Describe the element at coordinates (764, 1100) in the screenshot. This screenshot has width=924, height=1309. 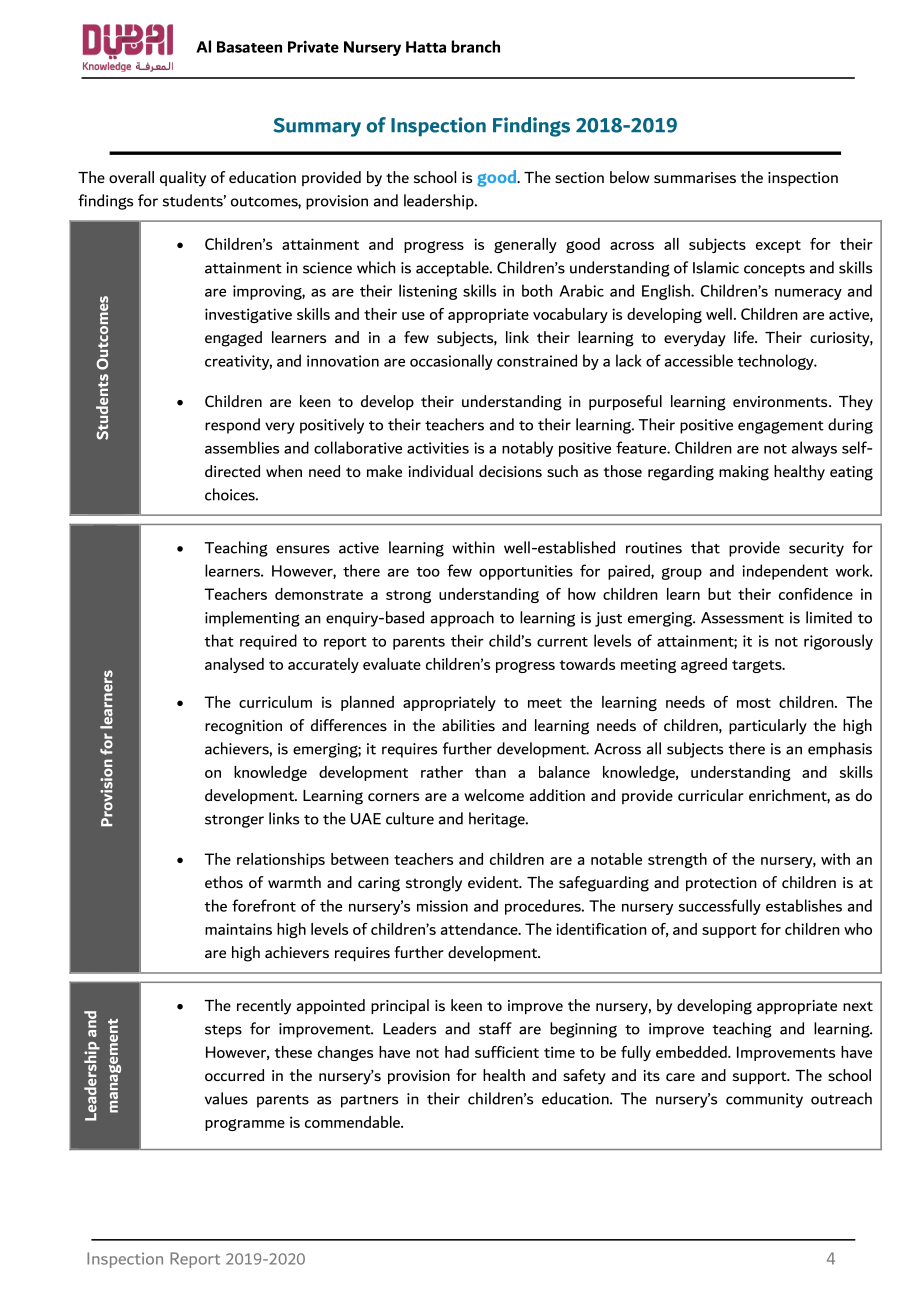
I see `community` at that location.
